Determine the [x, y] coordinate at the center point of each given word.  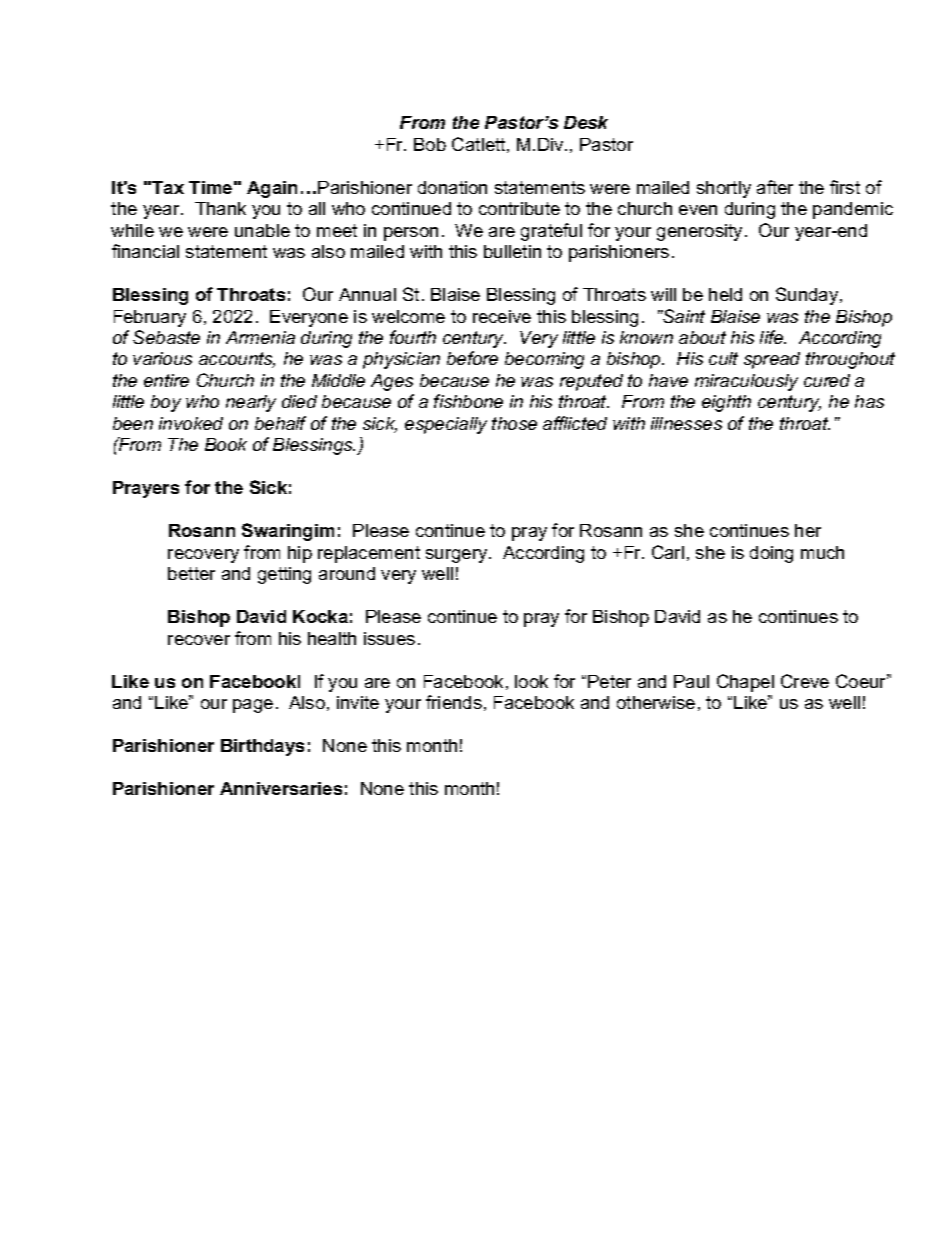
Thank [220, 208]
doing [771, 554]
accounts [237, 360]
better [191, 573]
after [775, 187]
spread [772, 360]
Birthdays [262, 747]
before [472, 358]
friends [454, 702]
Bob [430, 144]
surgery [458, 556]
